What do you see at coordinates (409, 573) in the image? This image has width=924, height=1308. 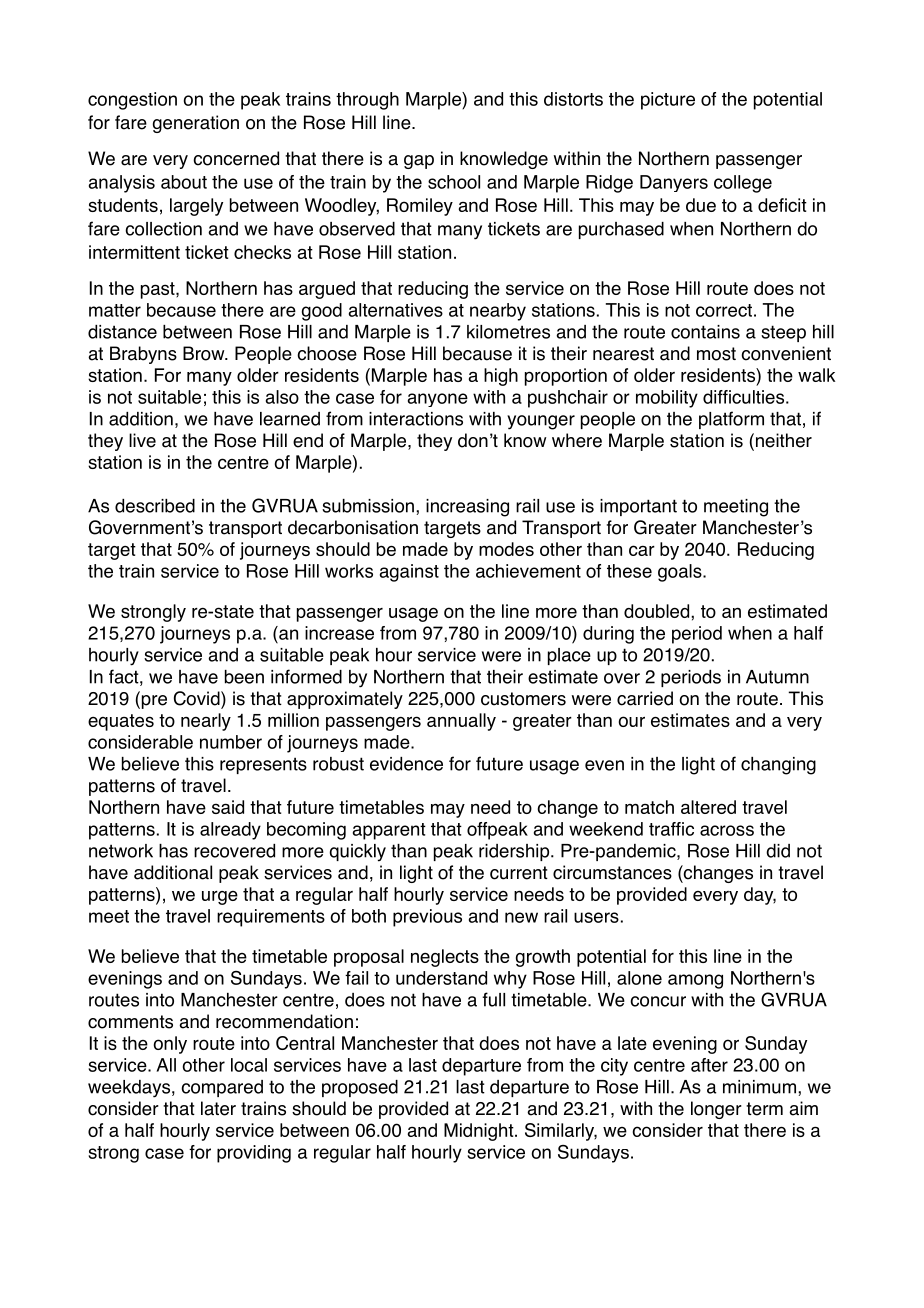 I see `against` at bounding box center [409, 573].
